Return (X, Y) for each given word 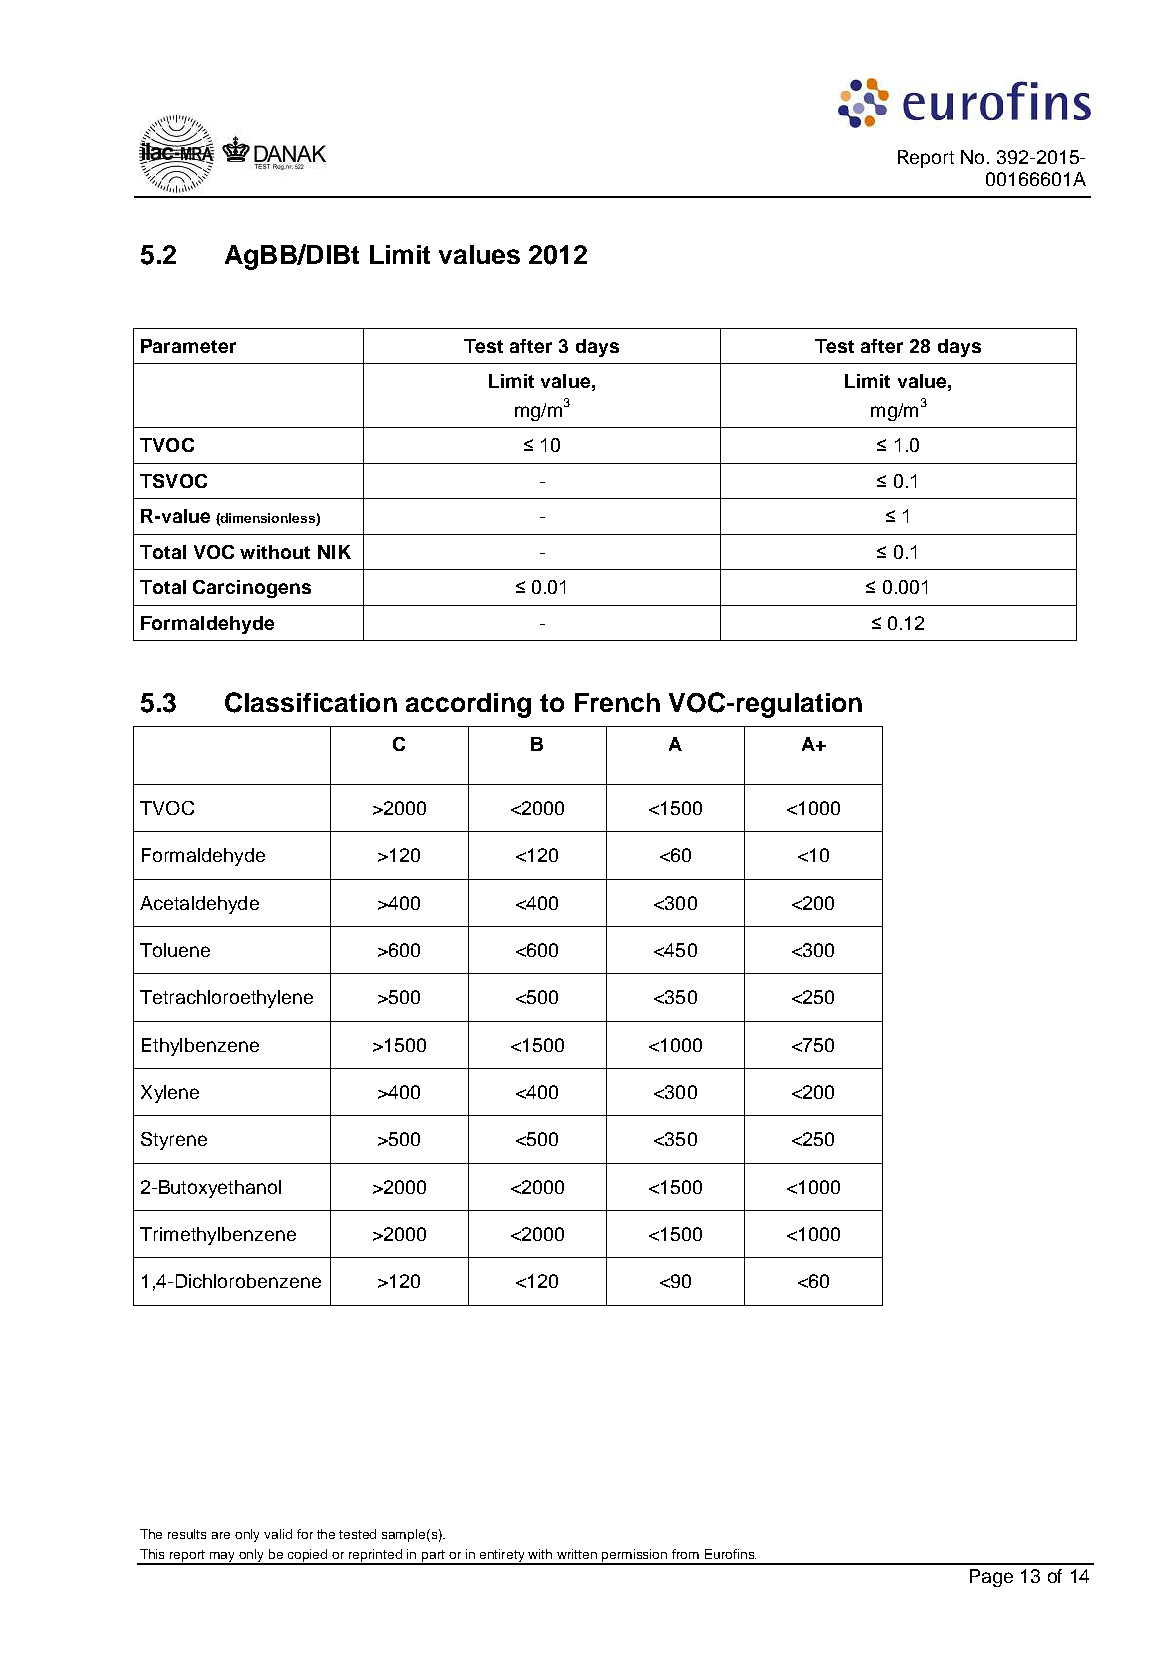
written (577, 1554)
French (617, 702)
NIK (334, 552)
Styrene (174, 1141)
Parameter (188, 346)
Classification (311, 702)
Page (991, 1578)
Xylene (170, 1094)
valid (278, 1534)
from (685, 1554)
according (468, 705)
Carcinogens (252, 589)
